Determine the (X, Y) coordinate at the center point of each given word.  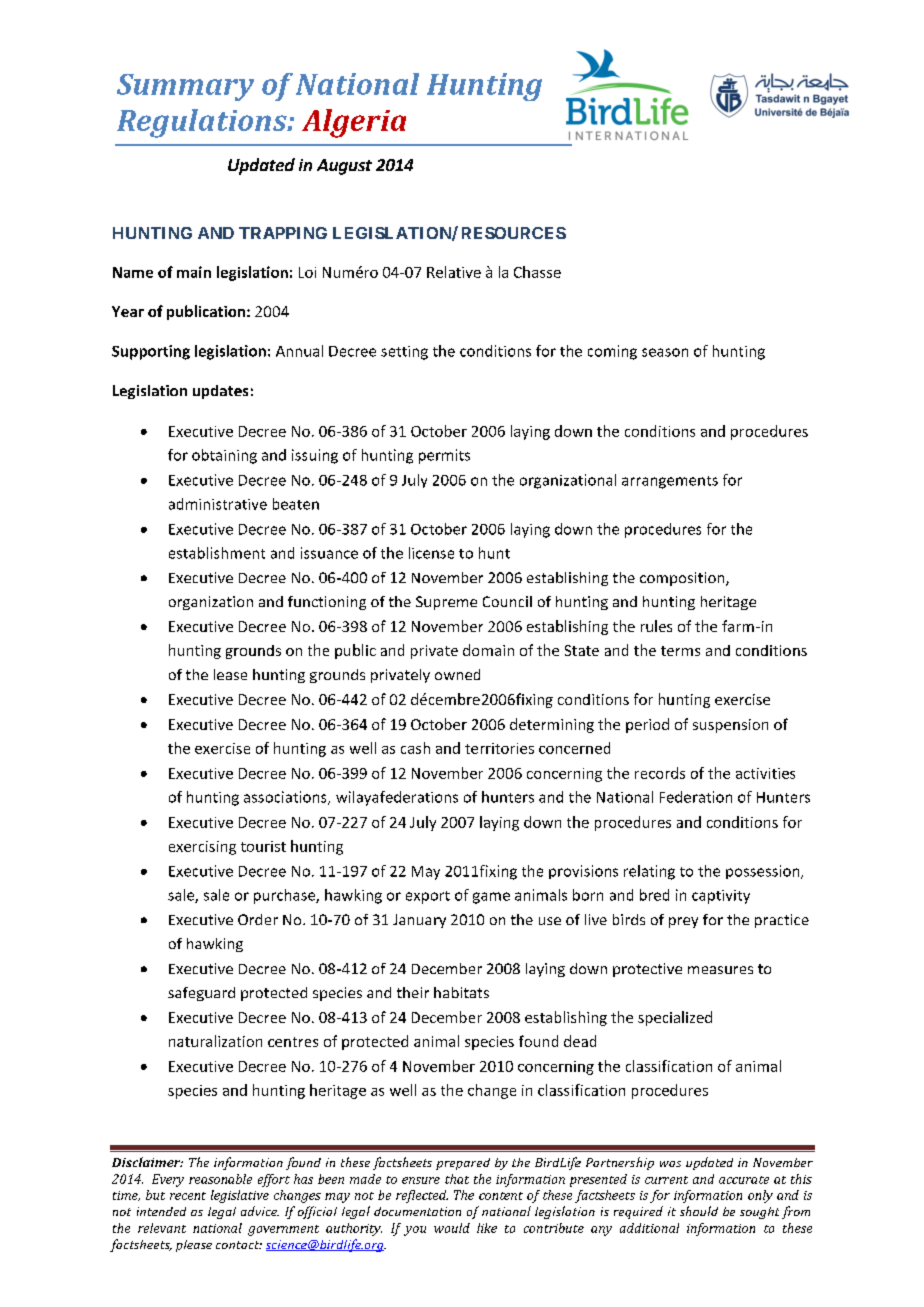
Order (258, 919)
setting (404, 353)
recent (188, 1196)
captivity (721, 897)
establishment (217, 553)
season (665, 352)
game (491, 898)
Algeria (354, 123)
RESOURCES (514, 233)
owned (457, 674)
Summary (185, 87)
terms (680, 651)
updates (220, 392)
